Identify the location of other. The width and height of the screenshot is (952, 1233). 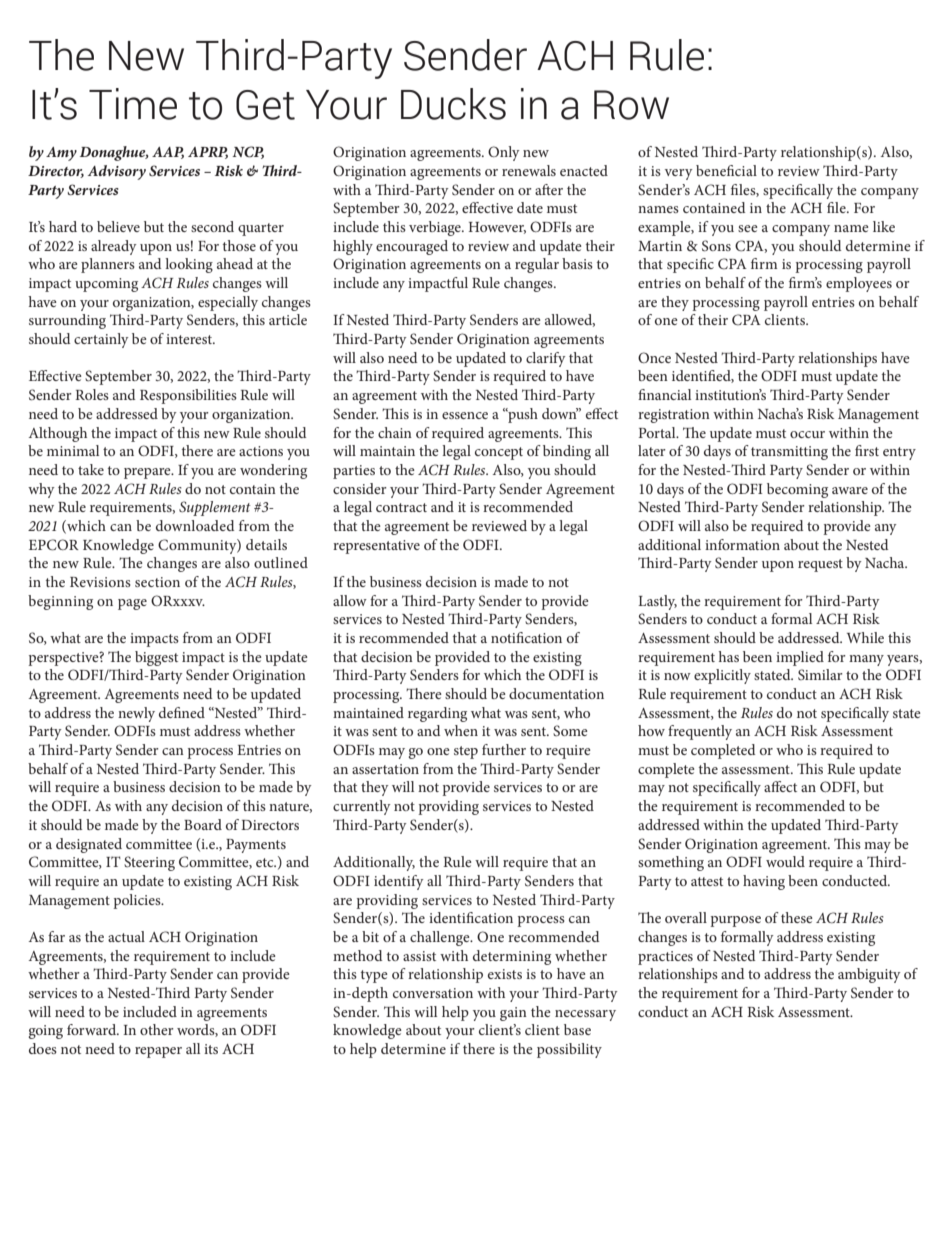
(157, 1029).
